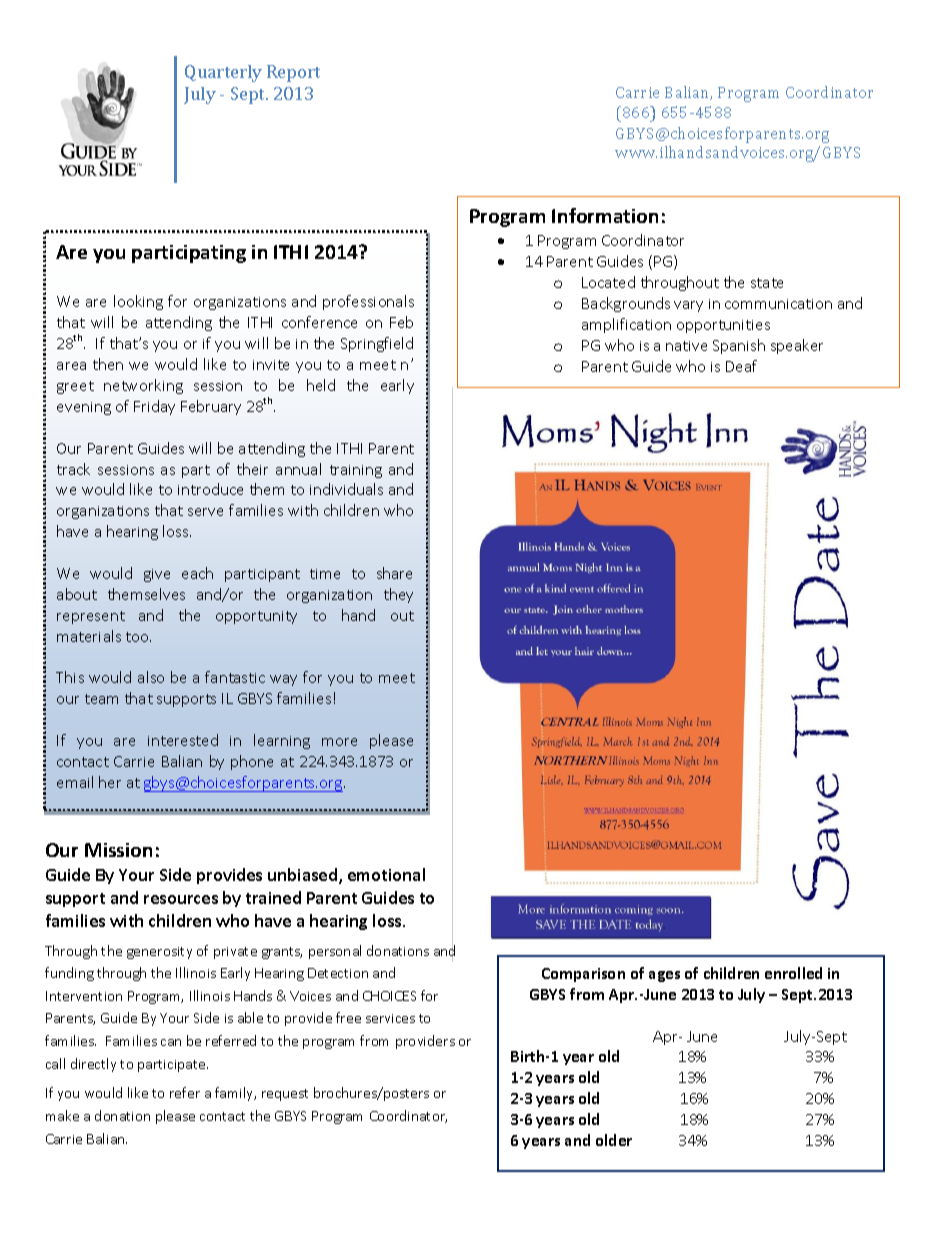 This image has width=952, height=1233. Describe the element at coordinates (377, 344) in the image. I see `Springfield` at that location.
